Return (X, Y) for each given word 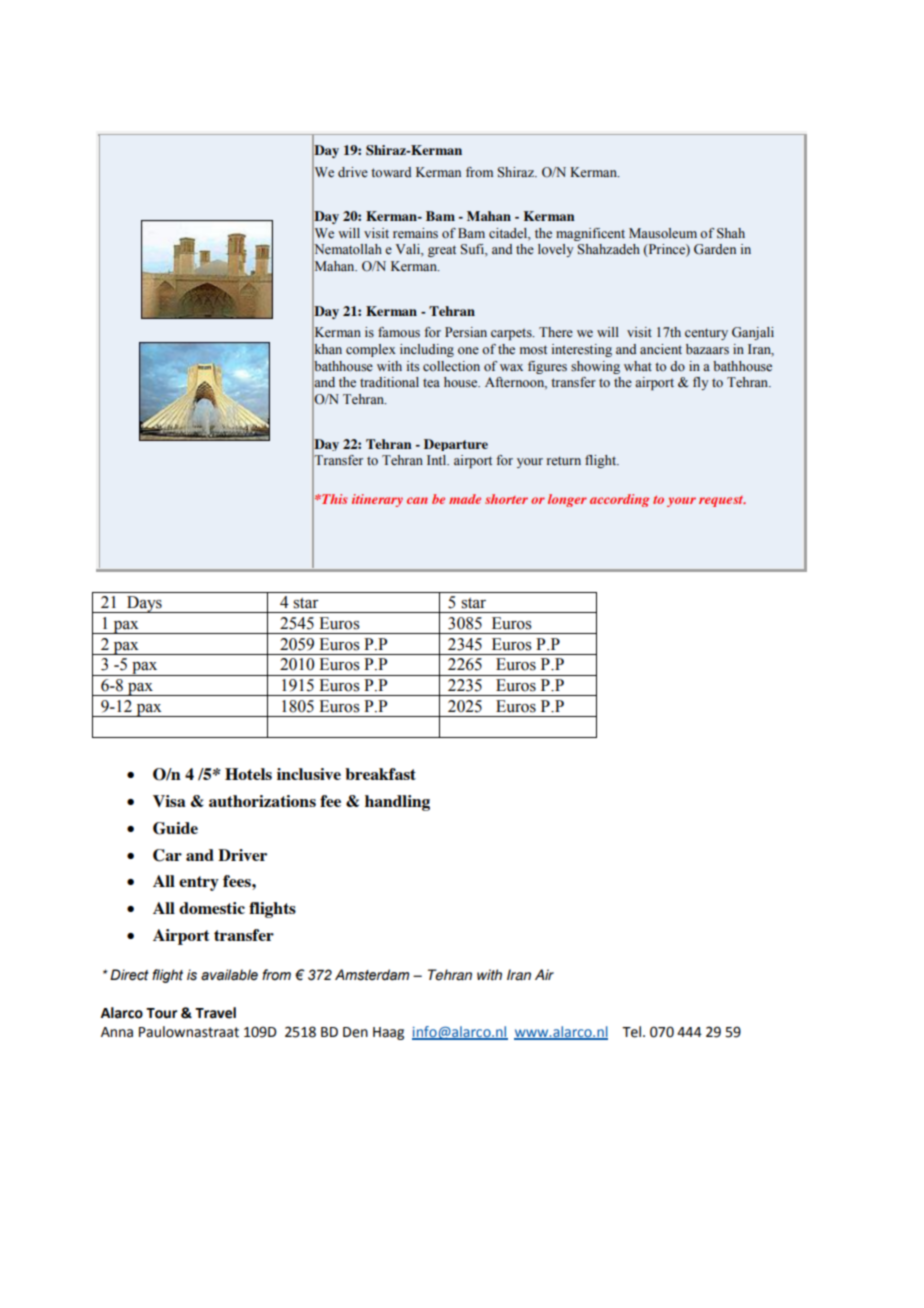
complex (371, 350)
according (620, 500)
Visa (169, 801)
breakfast (380, 774)
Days (144, 604)
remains (415, 233)
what (638, 366)
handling (397, 803)
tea (431, 382)
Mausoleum (663, 233)
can (417, 500)
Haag (388, 1033)
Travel (215, 1013)
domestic (212, 908)
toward (391, 172)
